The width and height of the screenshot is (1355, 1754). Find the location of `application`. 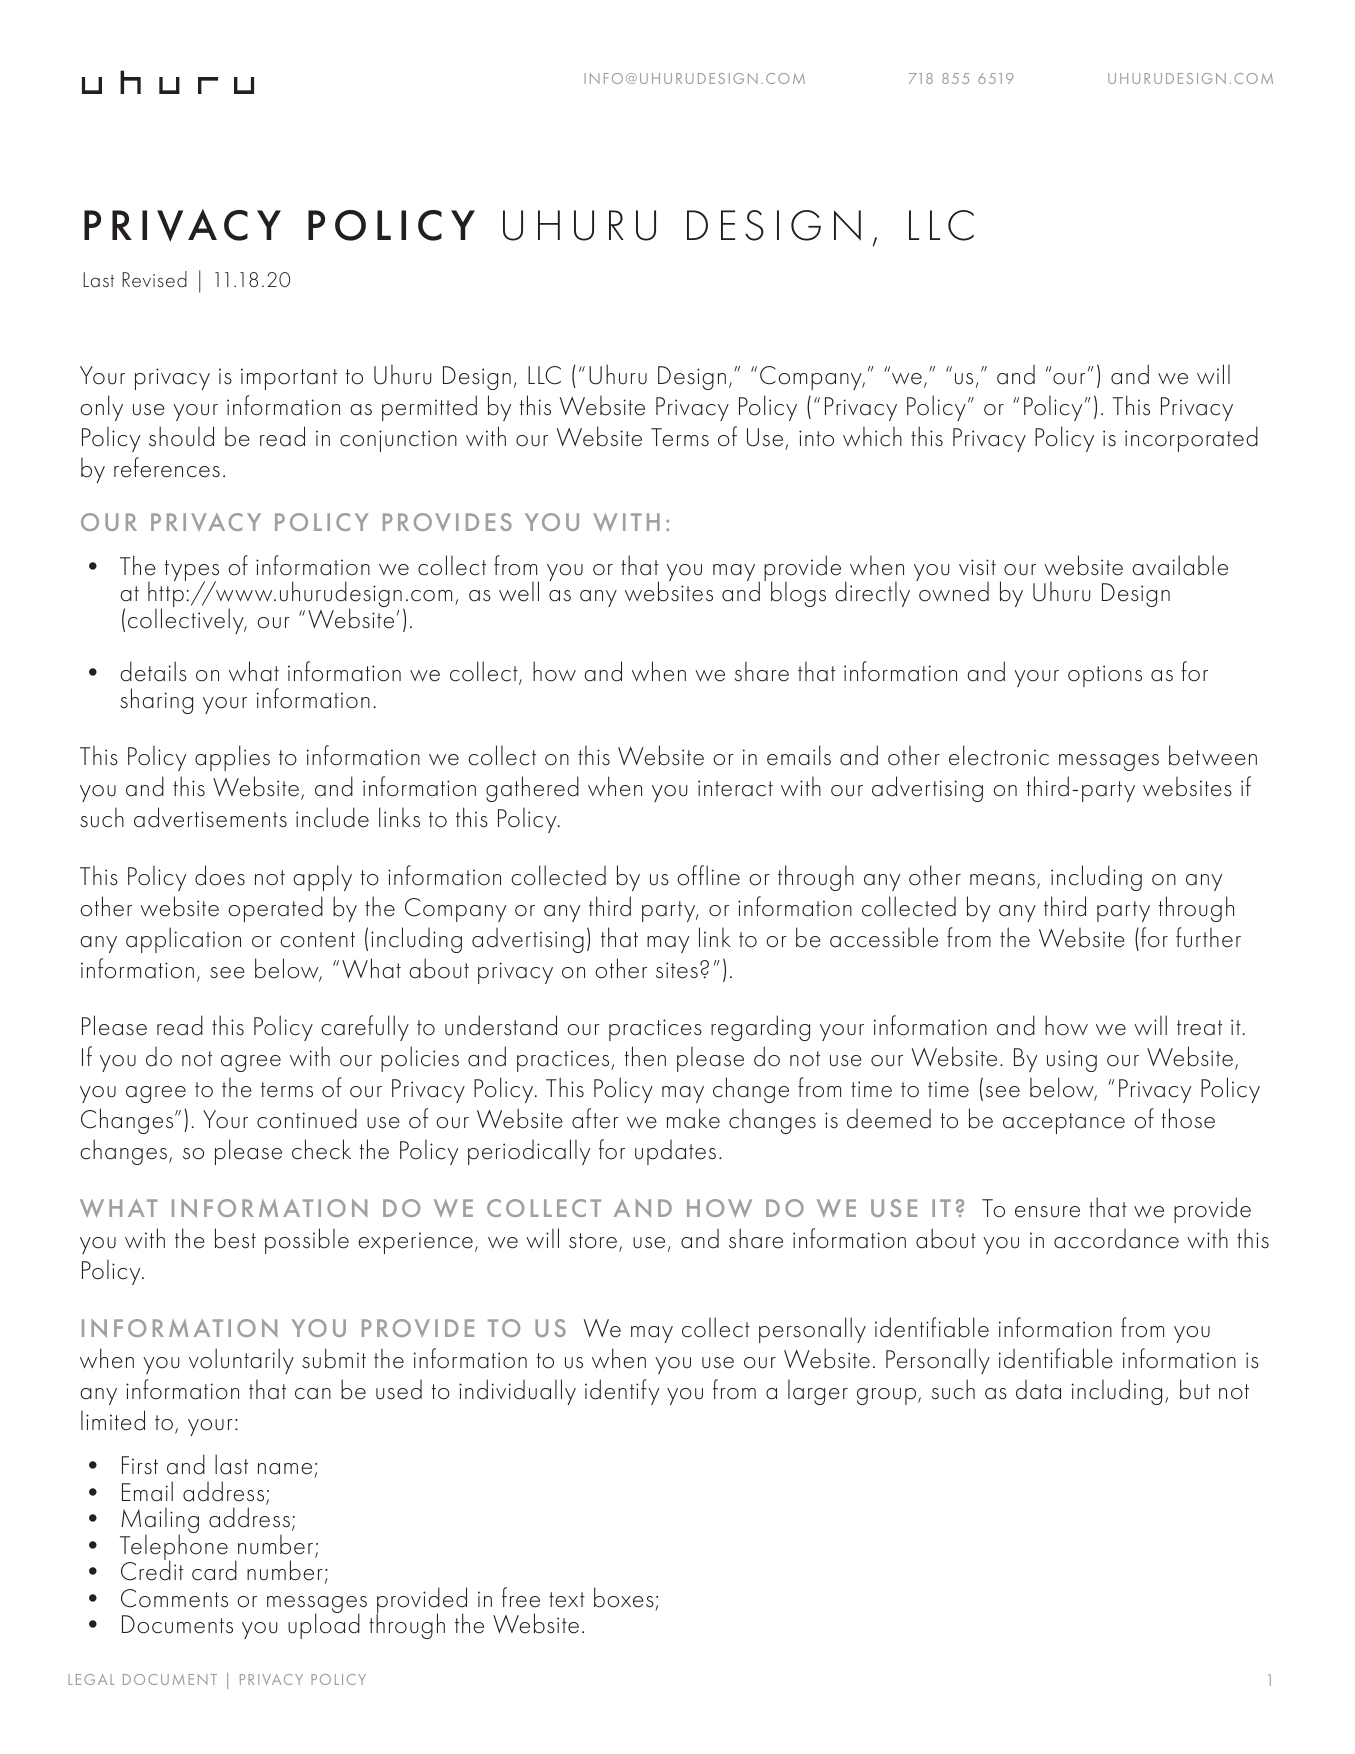

application is located at coordinates (183, 940).
